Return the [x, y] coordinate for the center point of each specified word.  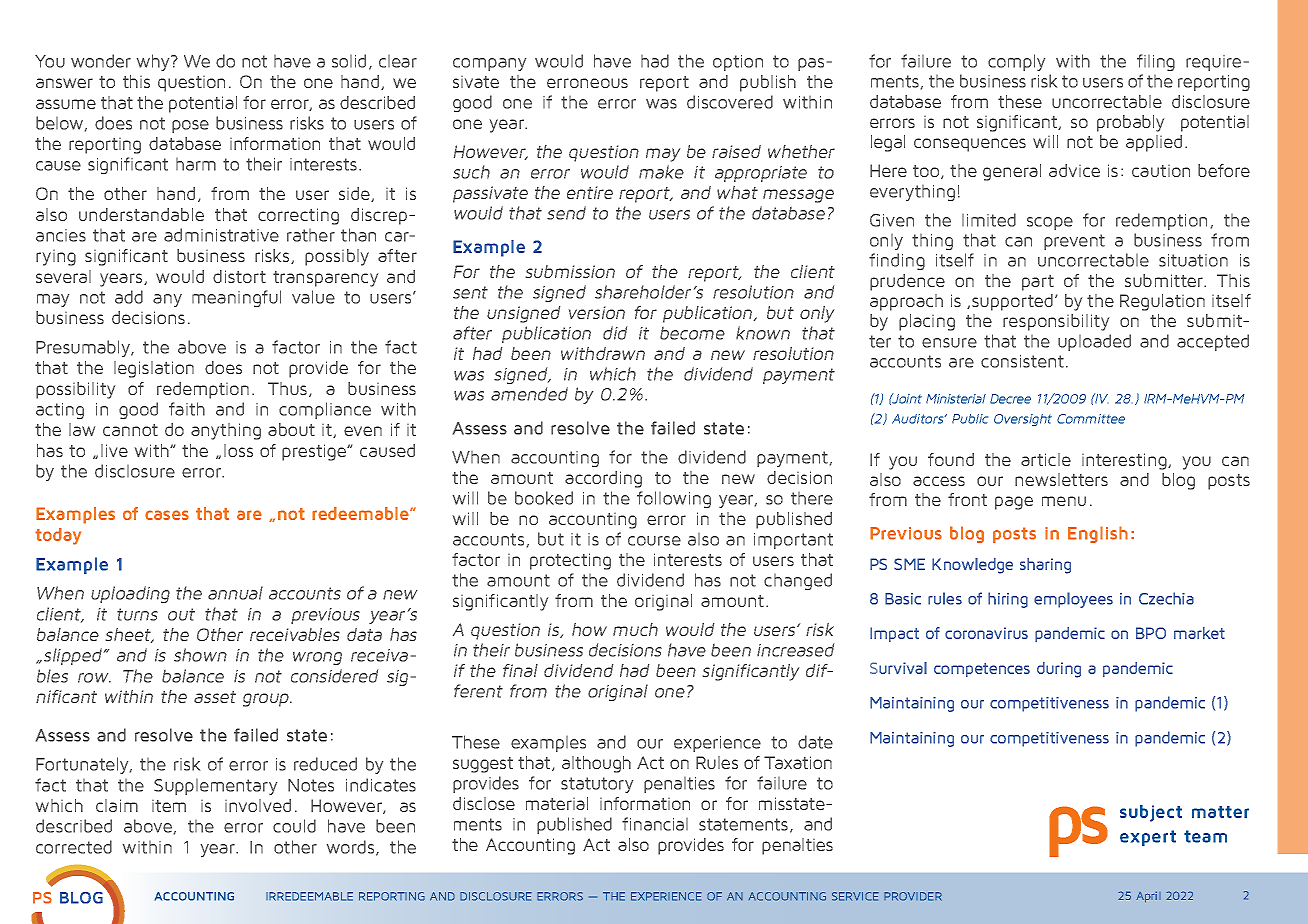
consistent [1022, 361]
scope [1050, 223]
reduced [325, 764]
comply [1016, 62]
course [654, 541]
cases [167, 515]
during [1059, 670]
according [603, 479]
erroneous [587, 83]
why [154, 62]
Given [892, 220]
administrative [221, 235]
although [596, 764]
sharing [1045, 566]
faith [187, 409]
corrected [74, 847]
